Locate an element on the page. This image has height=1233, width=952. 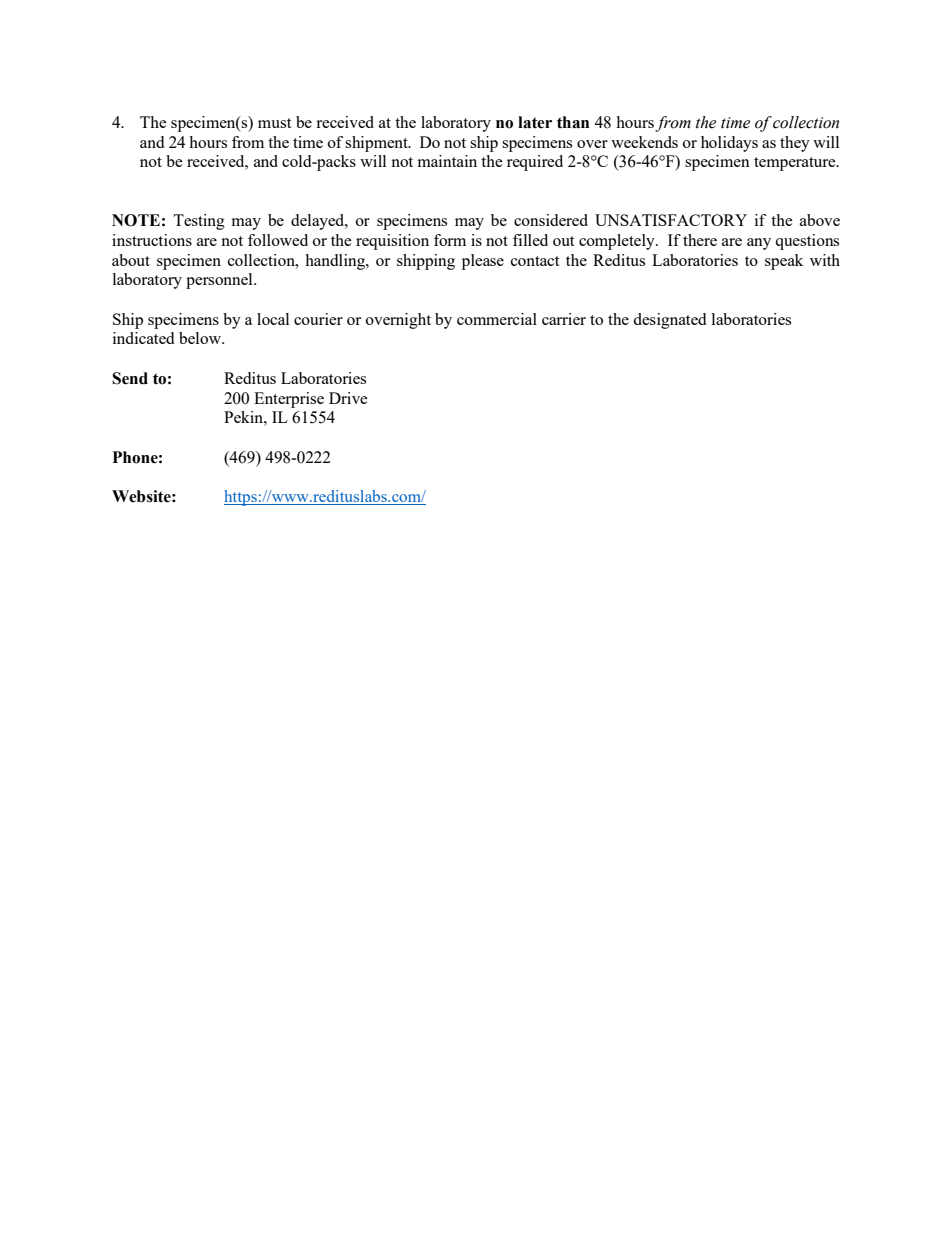
below is located at coordinates (201, 338).
